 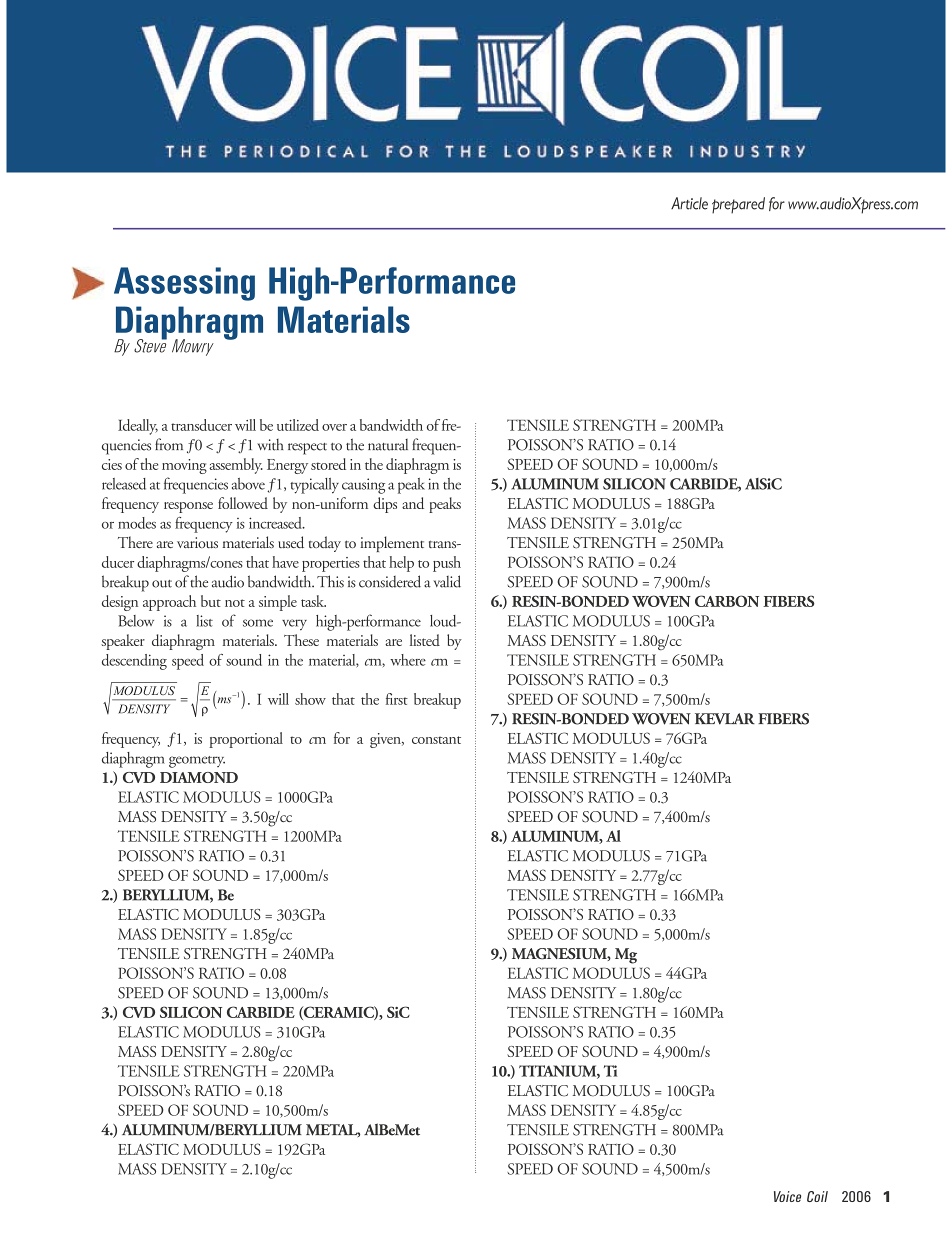 I want to click on PUSH, so click(x=447, y=564).
